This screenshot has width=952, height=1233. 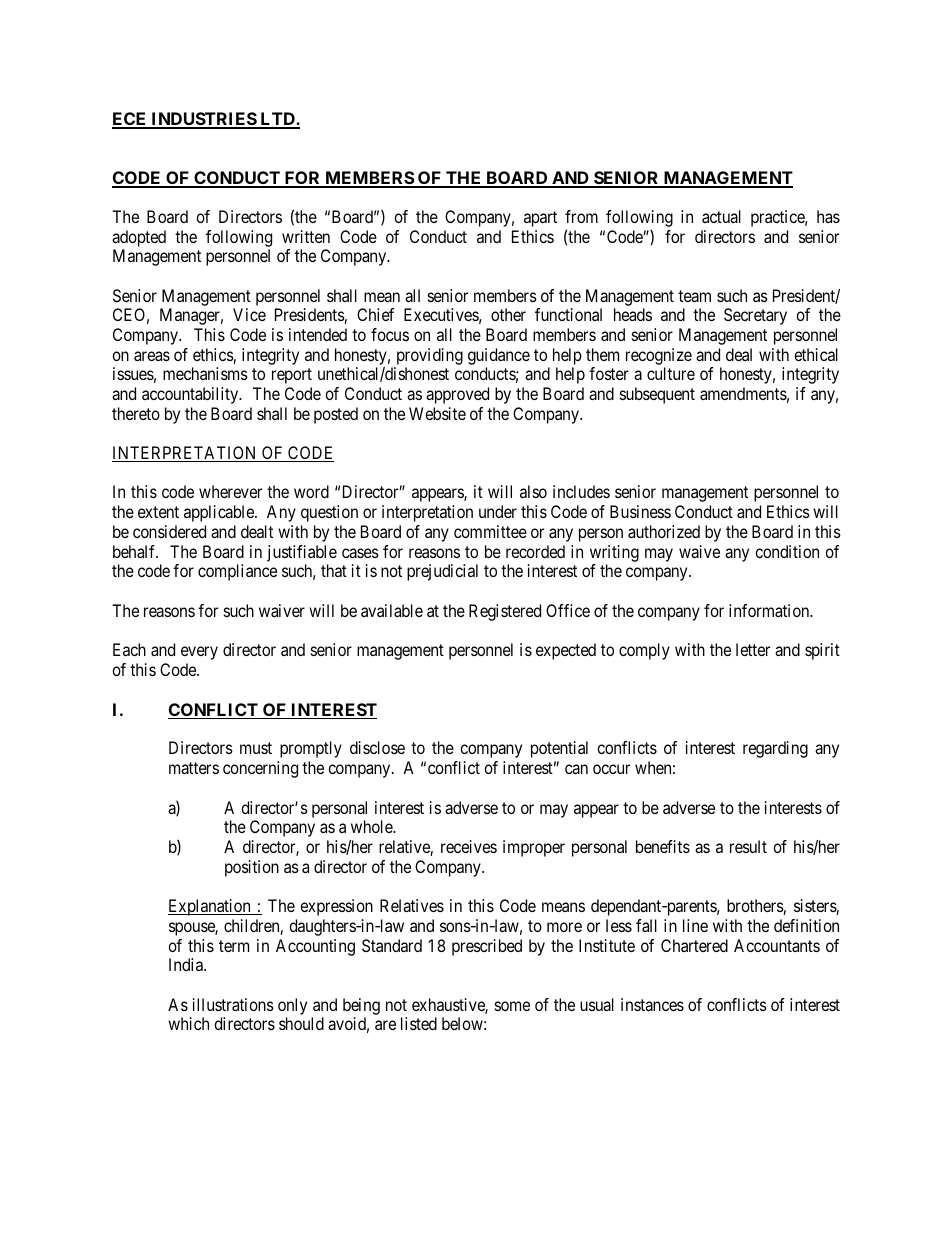 I want to click on condition, so click(x=787, y=551).
